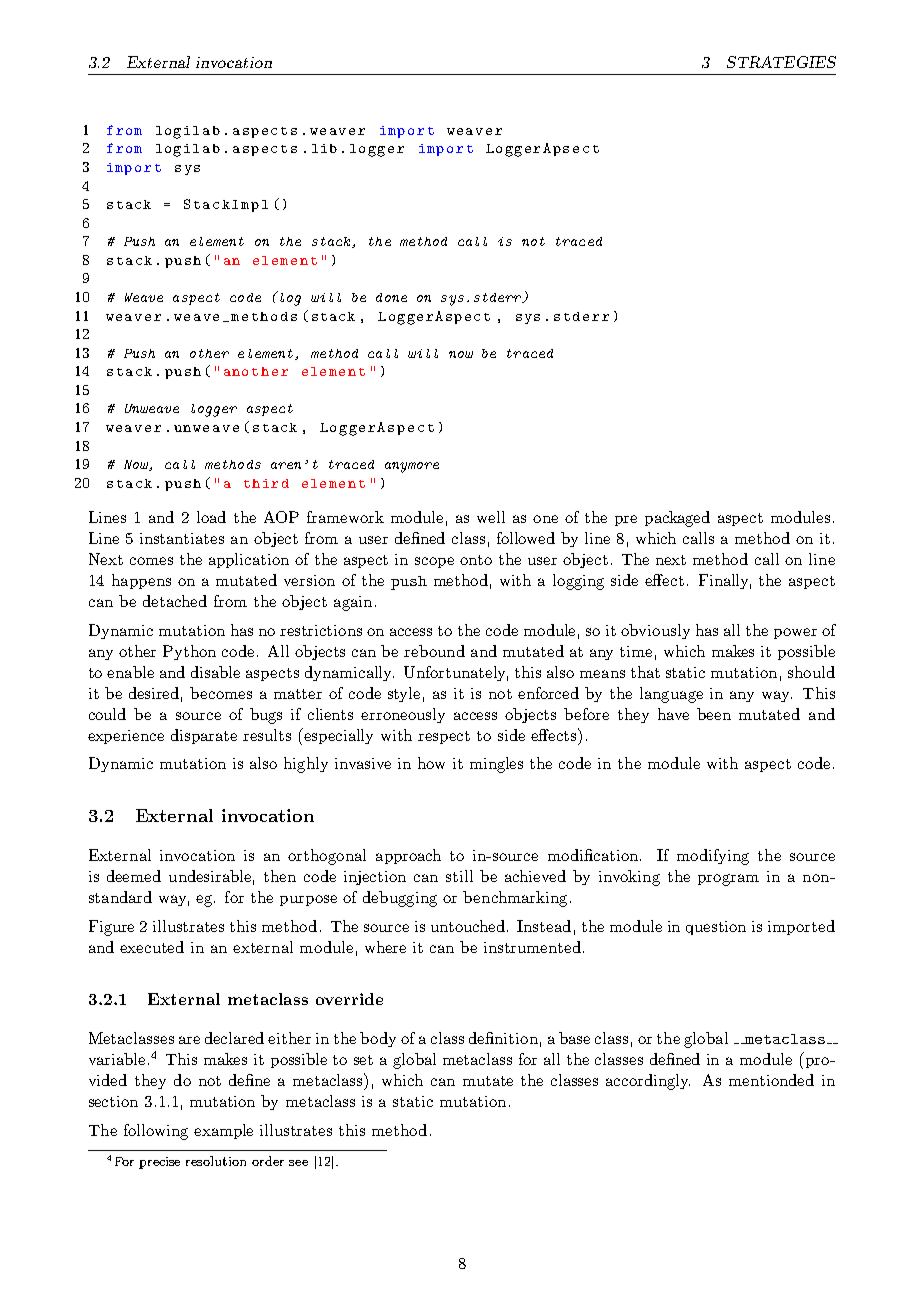 Image resolution: width=924 pixels, height=1308 pixels. Describe the element at coordinates (223, 1131) in the screenshot. I see `example` at that location.
